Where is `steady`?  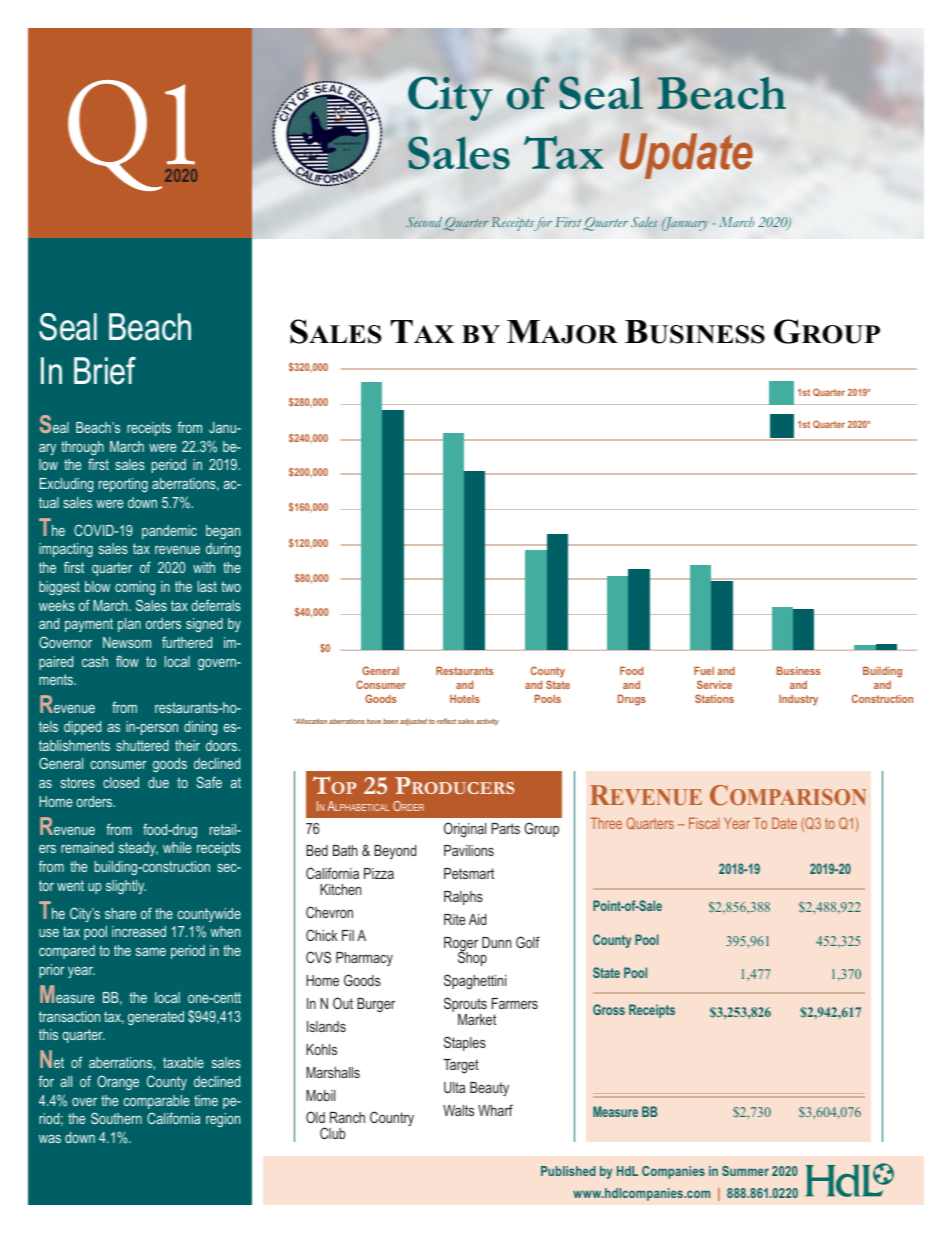 steady is located at coordinates (138, 849).
